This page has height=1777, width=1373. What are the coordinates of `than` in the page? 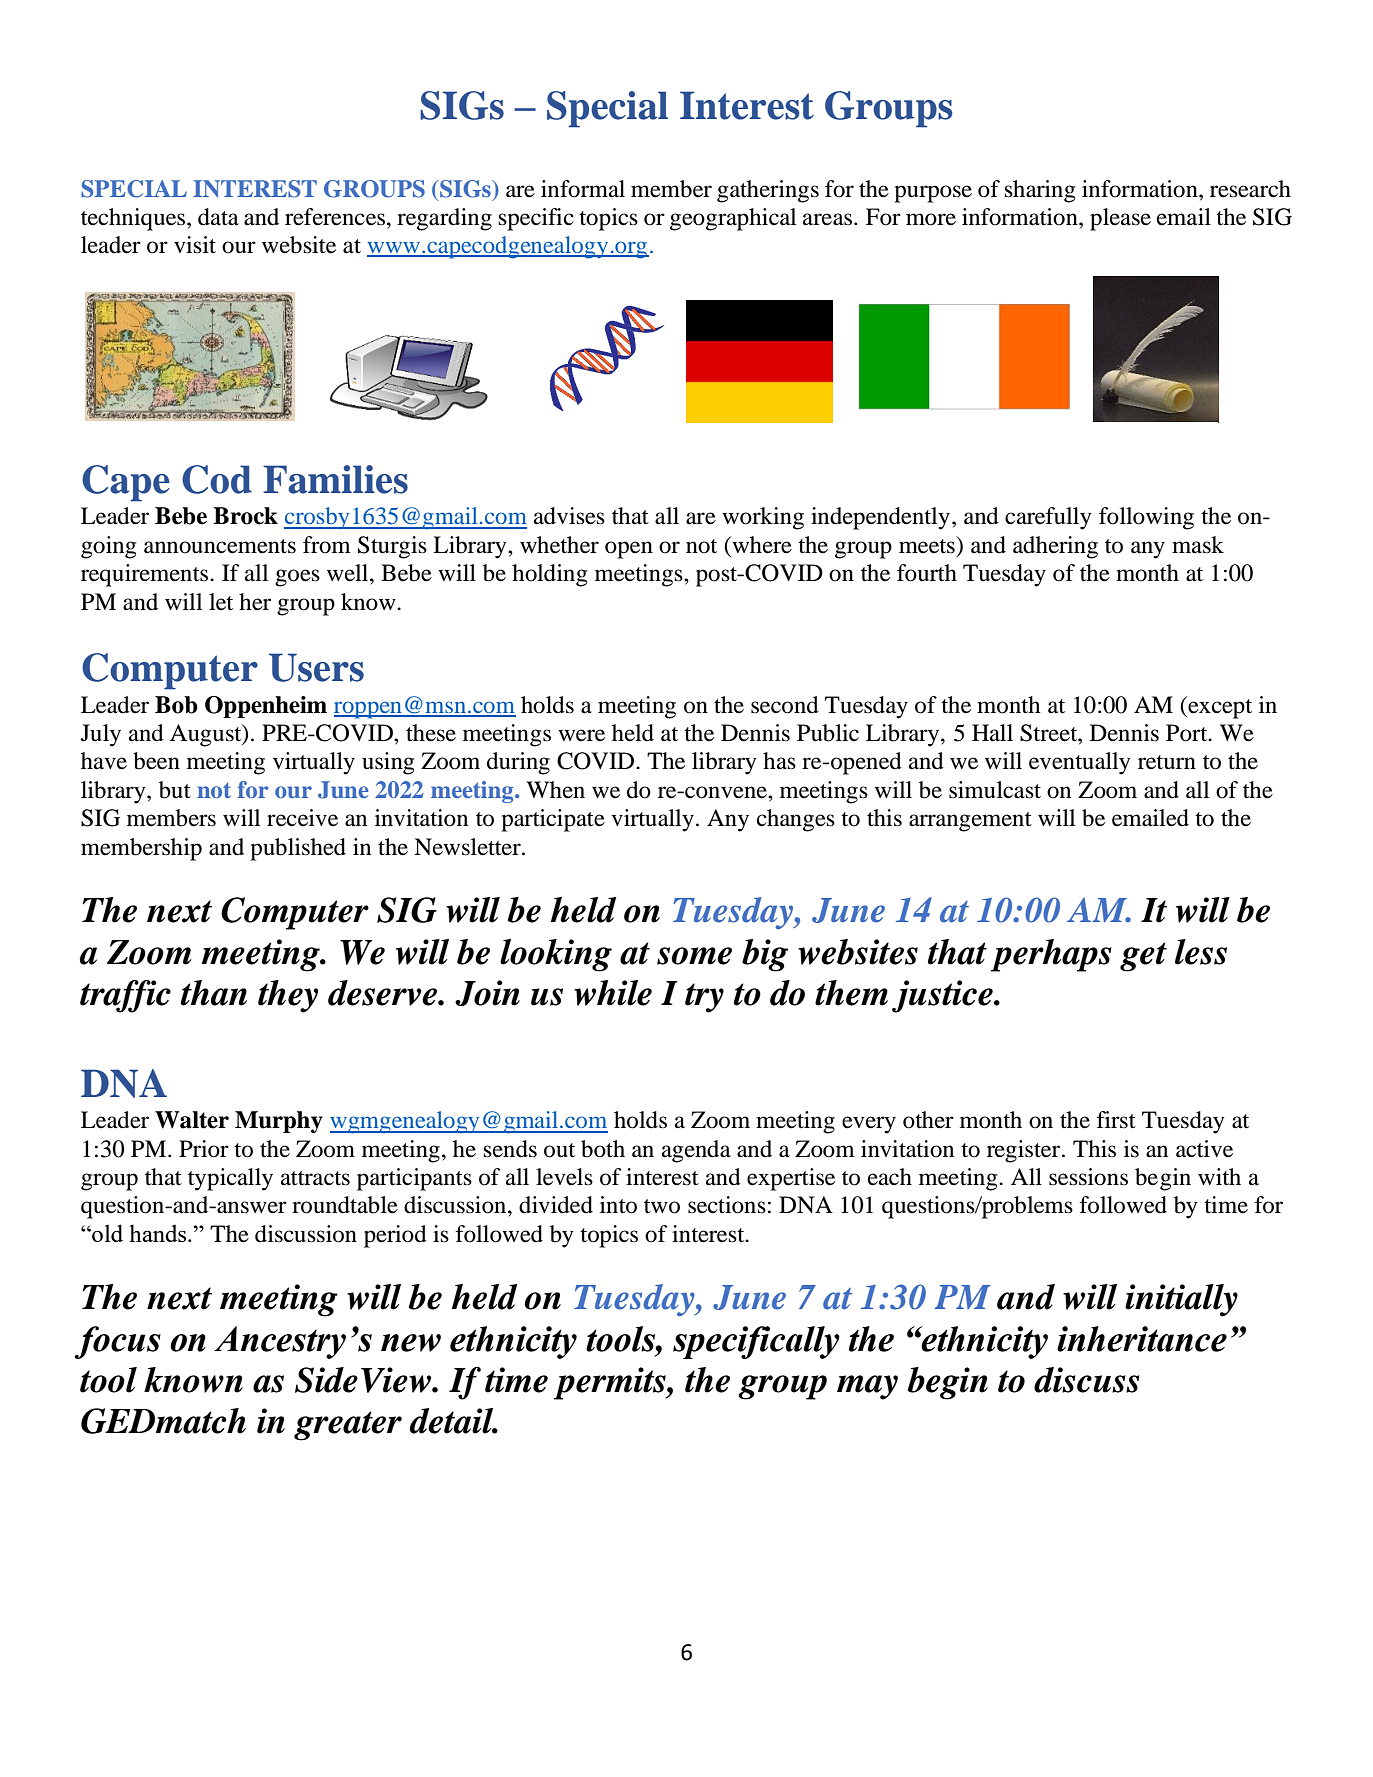 It's located at (214, 993).
